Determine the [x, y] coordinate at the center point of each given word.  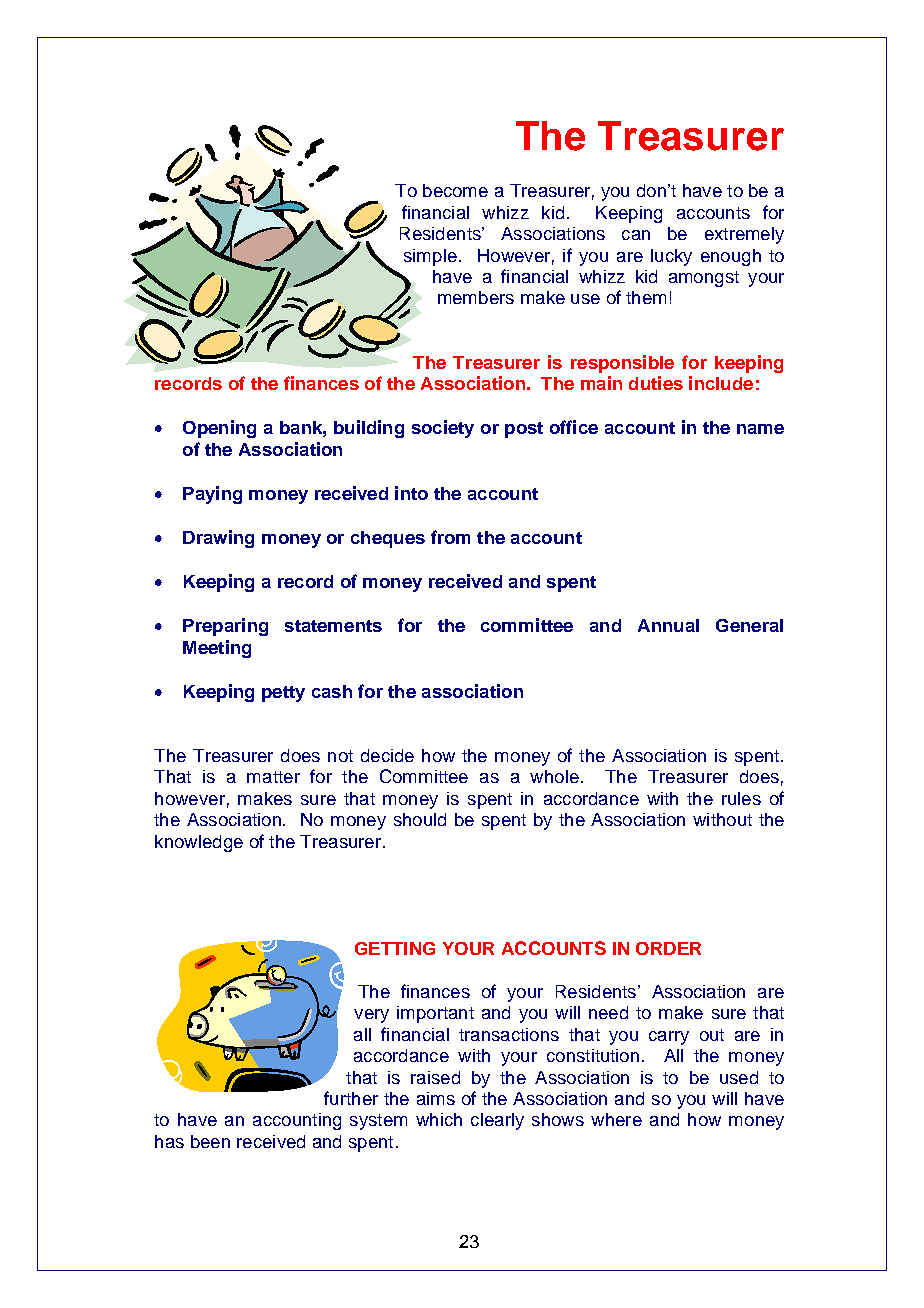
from [450, 537]
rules [741, 798]
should [420, 819]
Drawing [218, 539]
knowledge [199, 843]
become [455, 190]
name [760, 429]
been [210, 1141]
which [439, 1119]
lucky [671, 257]
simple [430, 257]
